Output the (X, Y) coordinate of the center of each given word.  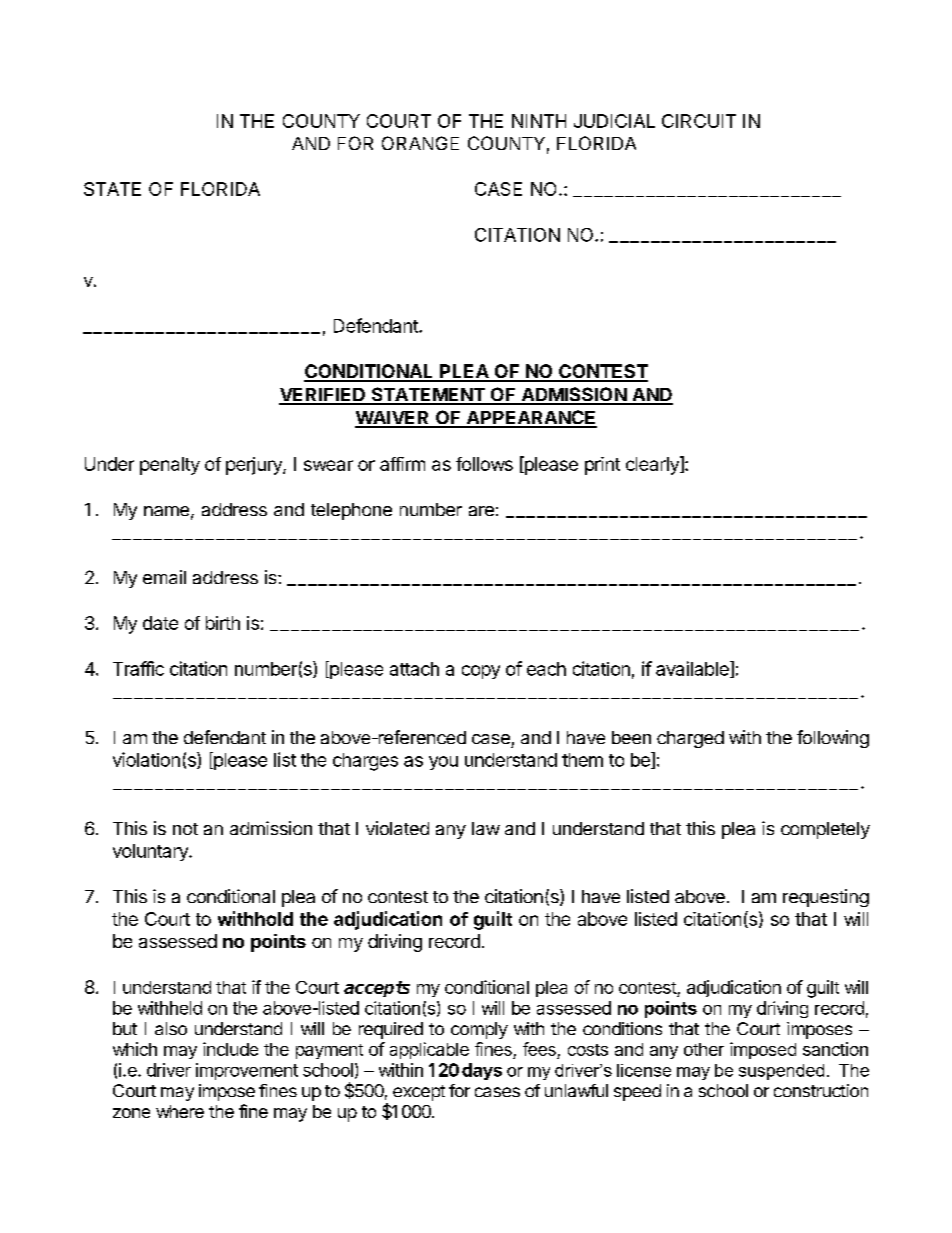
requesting (826, 898)
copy (481, 672)
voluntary (151, 852)
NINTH (539, 121)
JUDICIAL (614, 121)
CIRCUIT (699, 121)
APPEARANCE (530, 418)
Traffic (138, 668)
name (166, 511)
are (481, 511)
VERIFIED (323, 396)
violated (397, 828)
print (602, 466)
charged (690, 739)
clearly (653, 465)
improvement (247, 1071)
